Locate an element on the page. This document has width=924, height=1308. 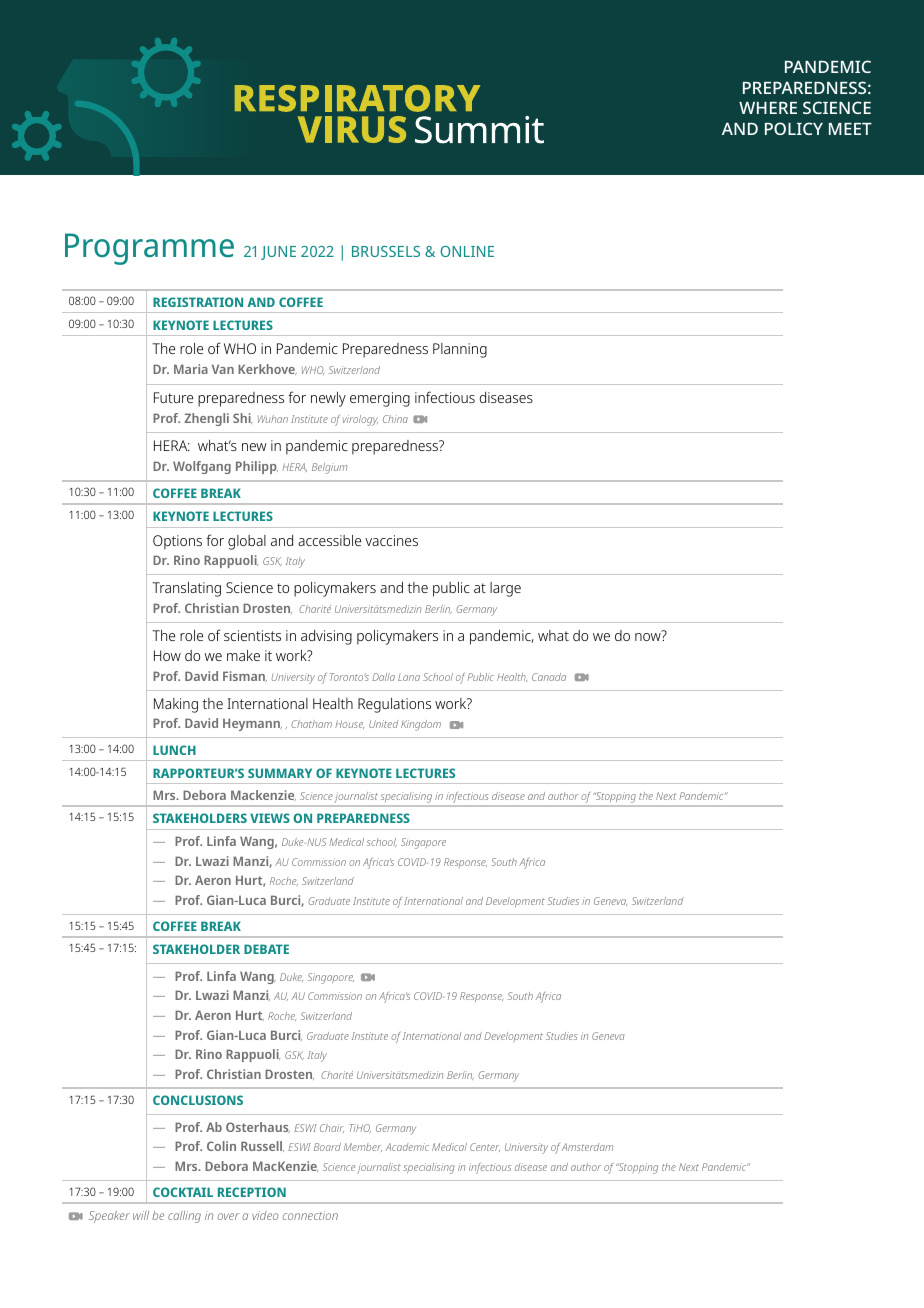
VIEWS is located at coordinates (270, 818).
